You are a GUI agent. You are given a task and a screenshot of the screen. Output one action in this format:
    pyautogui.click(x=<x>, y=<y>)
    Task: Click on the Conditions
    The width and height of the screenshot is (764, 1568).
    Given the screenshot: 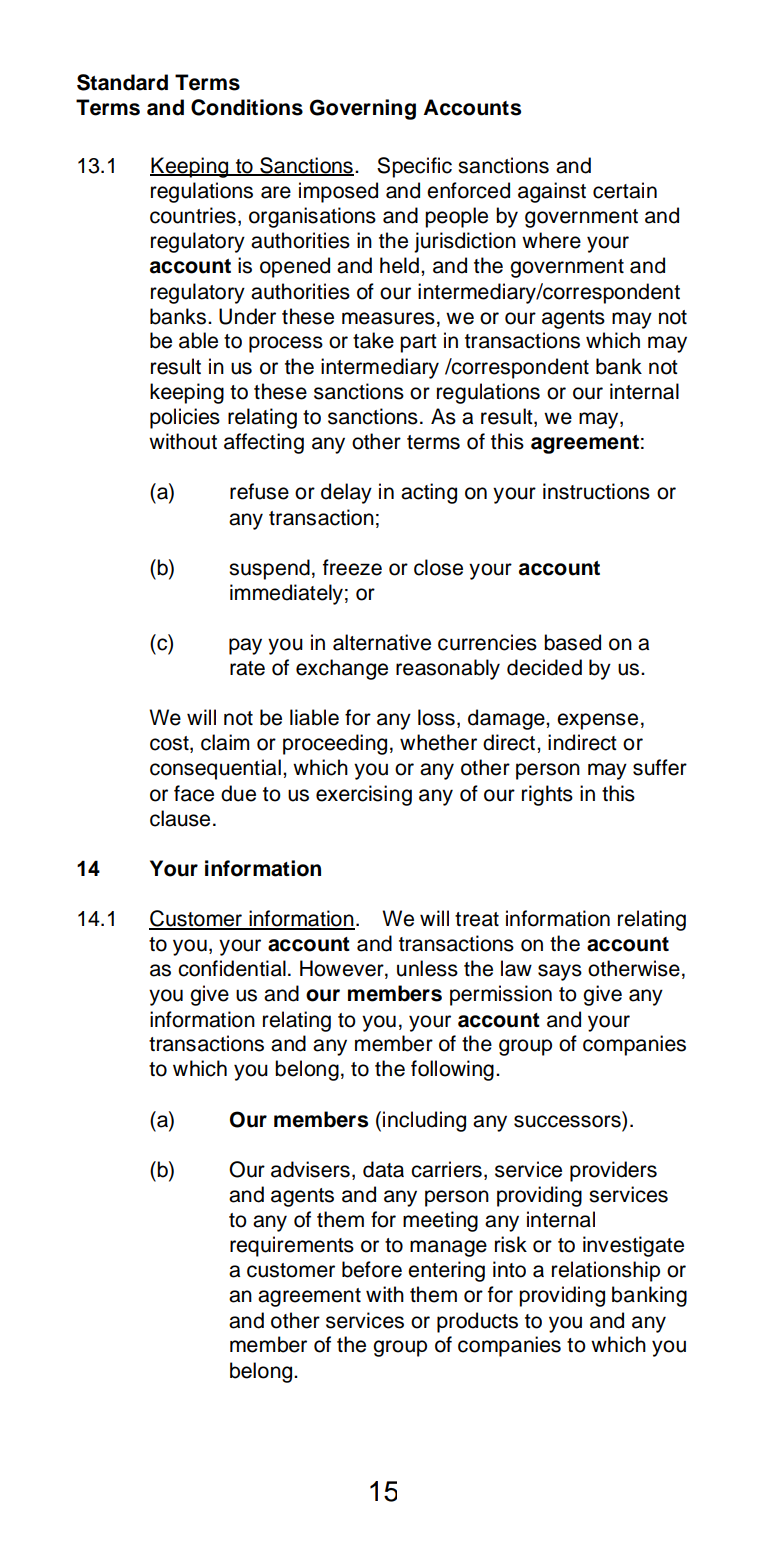 What is the action you would take?
    pyautogui.click(x=247, y=107)
